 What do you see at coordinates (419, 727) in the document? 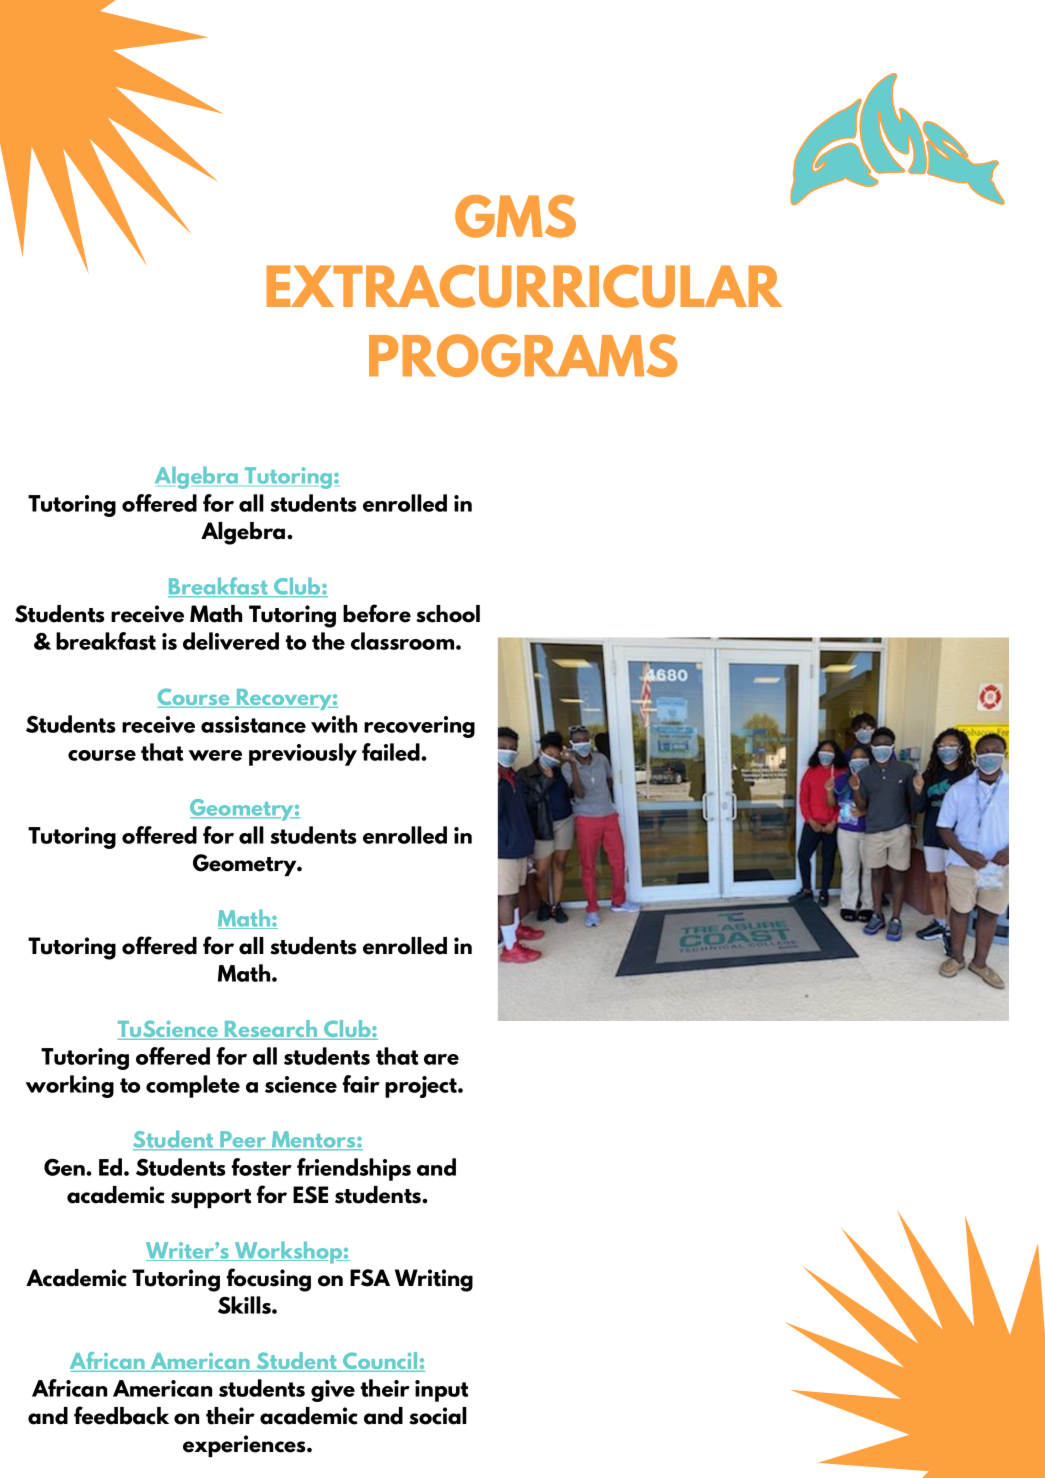
I see `recovering` at bounding box center [419, 727].
